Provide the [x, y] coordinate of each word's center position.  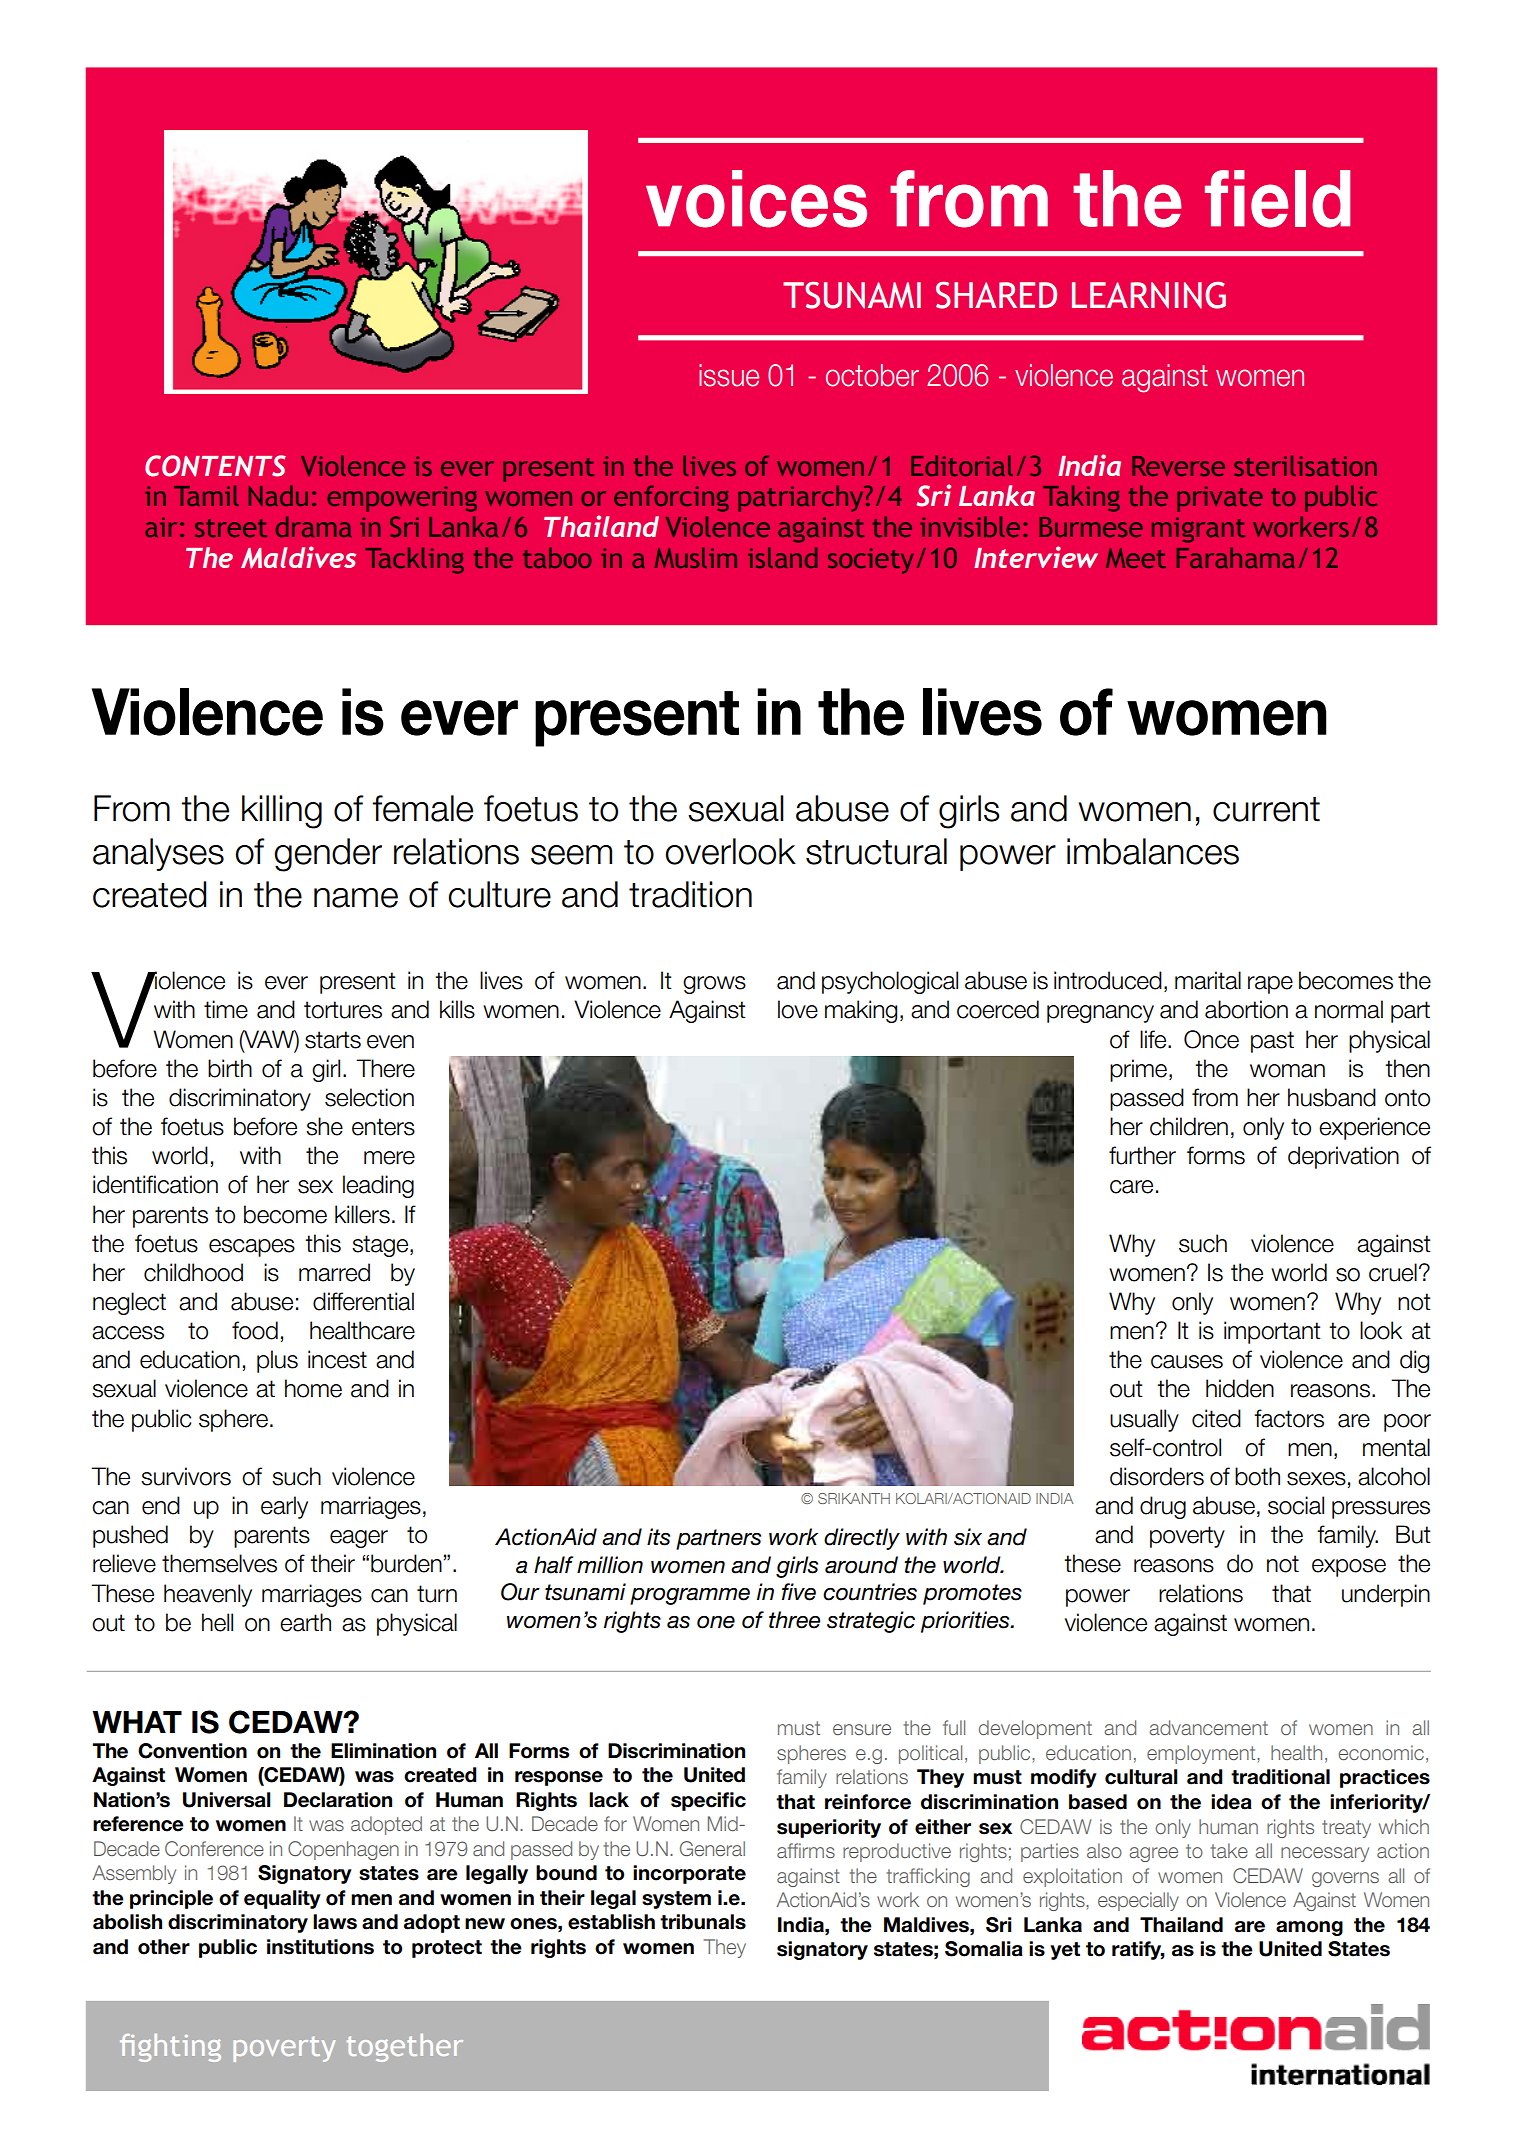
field [1277, 199]
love [798, 1009]
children [1189, 1126]
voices [756, 199]
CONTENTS [215, 466]
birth [230, 1068]
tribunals [703, 1922]
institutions [320, 1947]
